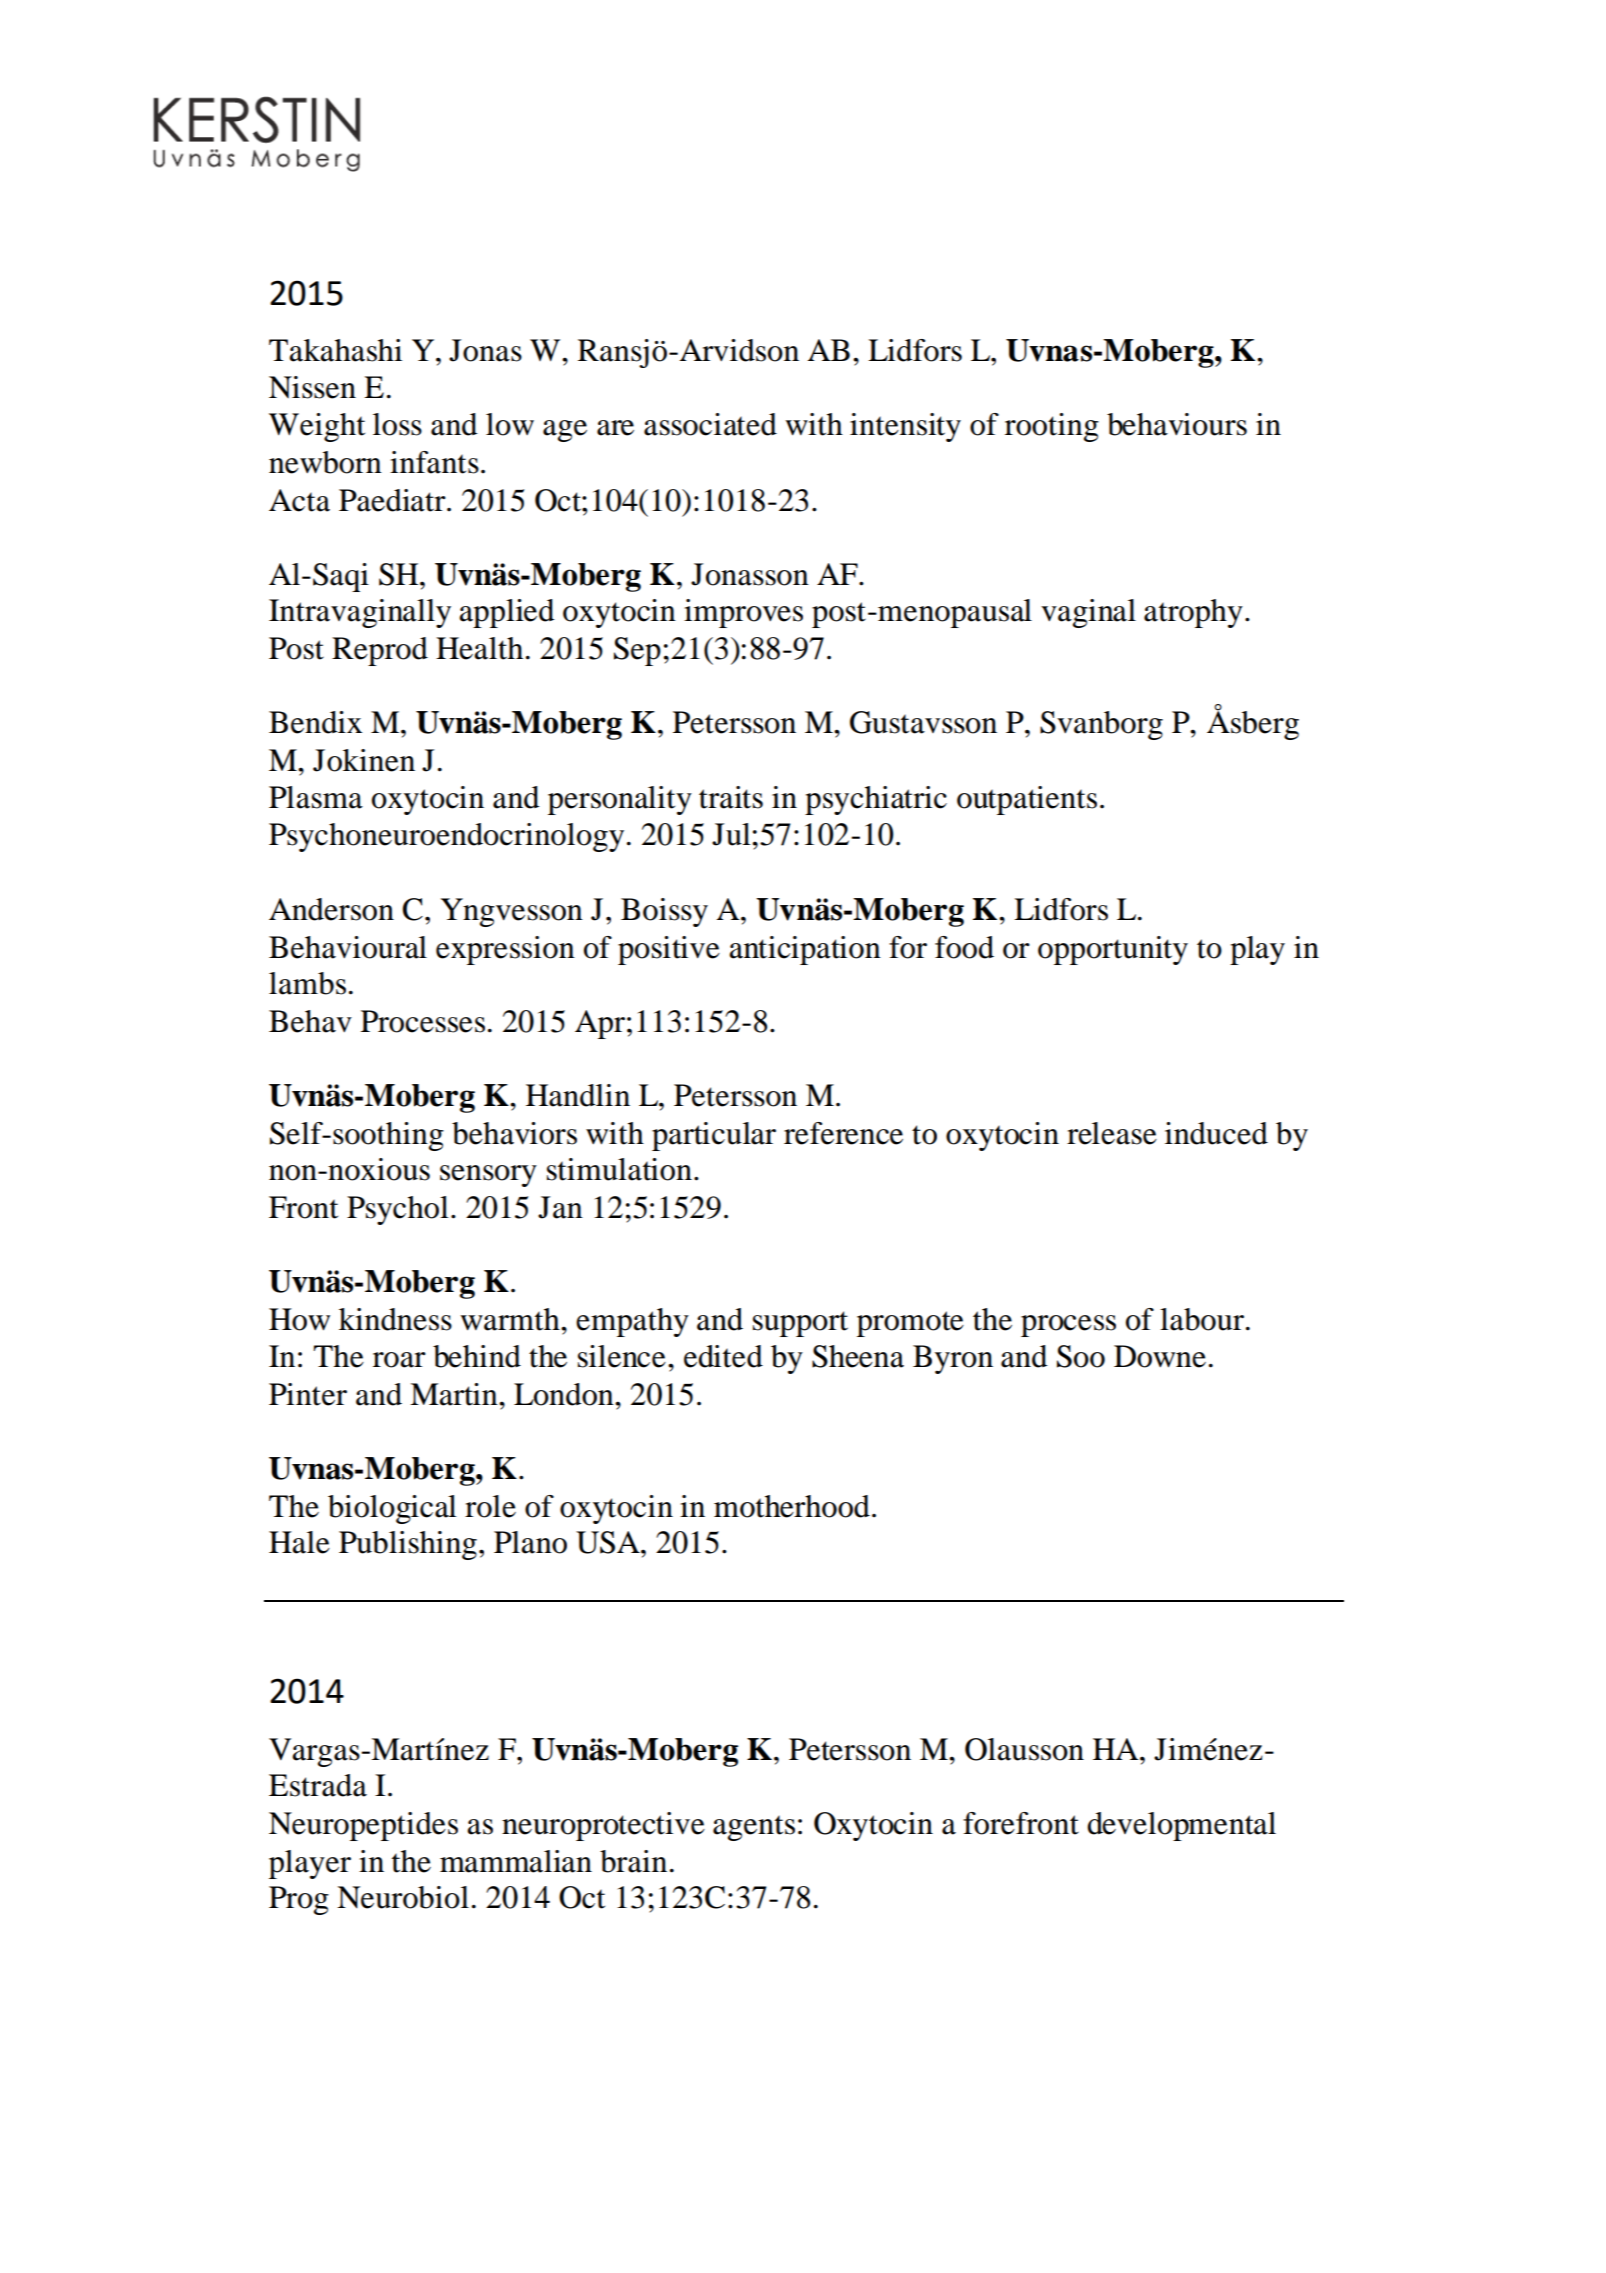 The image size is (1606, 2273). Describe the element at coordinates (714, 1136) in the page. I see `particular` at that location.
